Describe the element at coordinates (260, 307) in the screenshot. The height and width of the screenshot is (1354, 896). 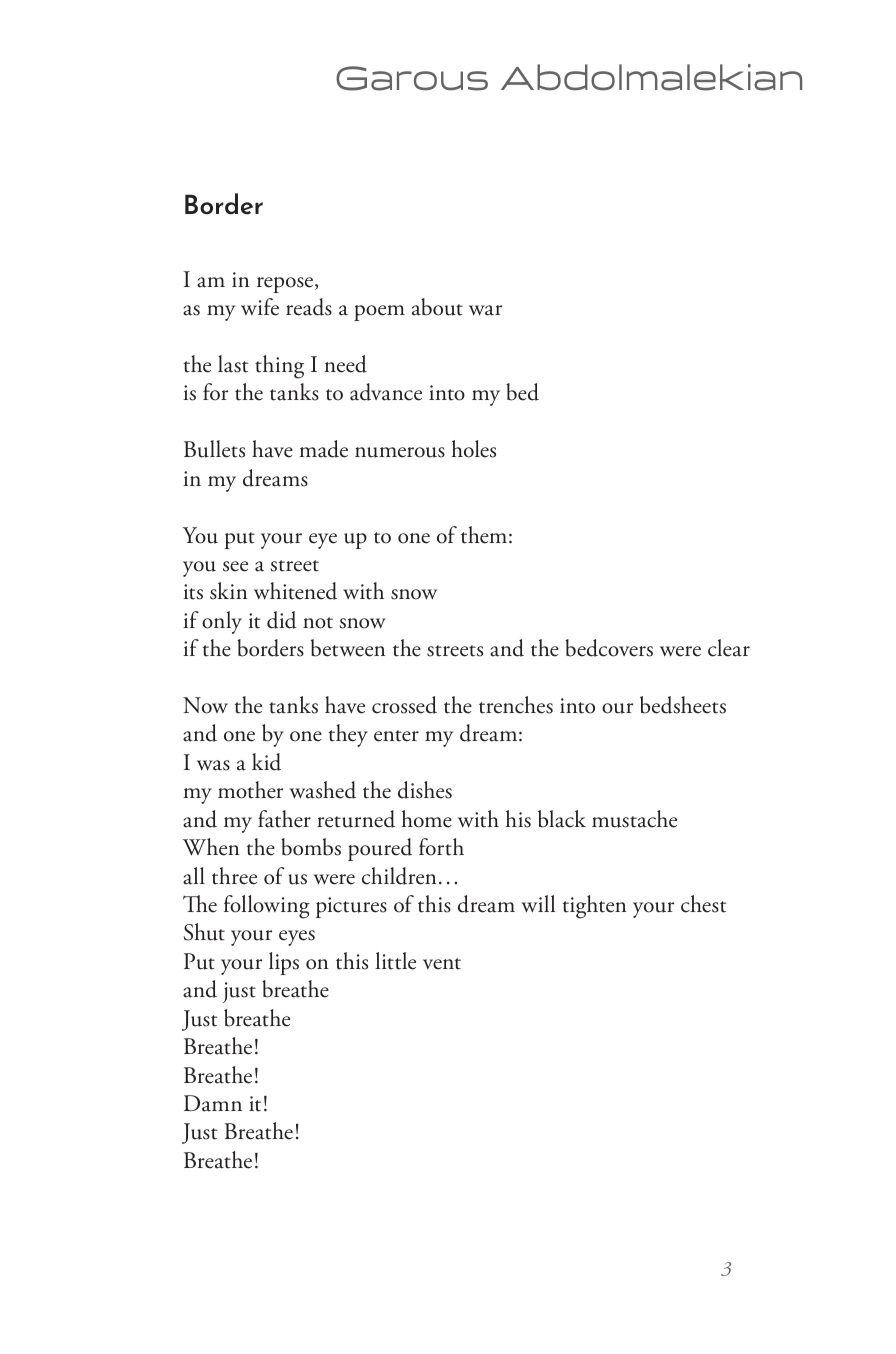
I see `wife` at that location.
